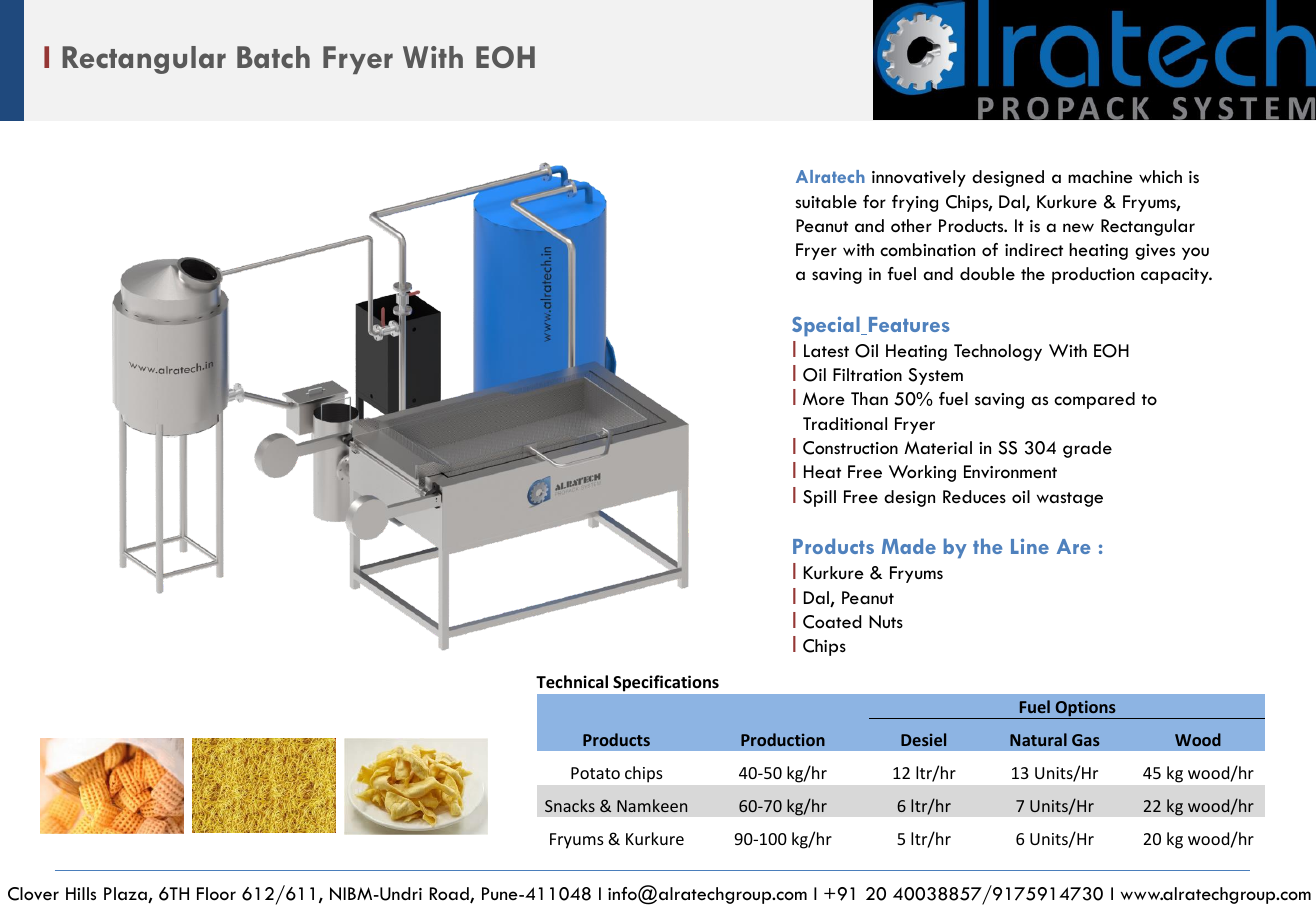  I want to click on Batch, so click(273, 57).
